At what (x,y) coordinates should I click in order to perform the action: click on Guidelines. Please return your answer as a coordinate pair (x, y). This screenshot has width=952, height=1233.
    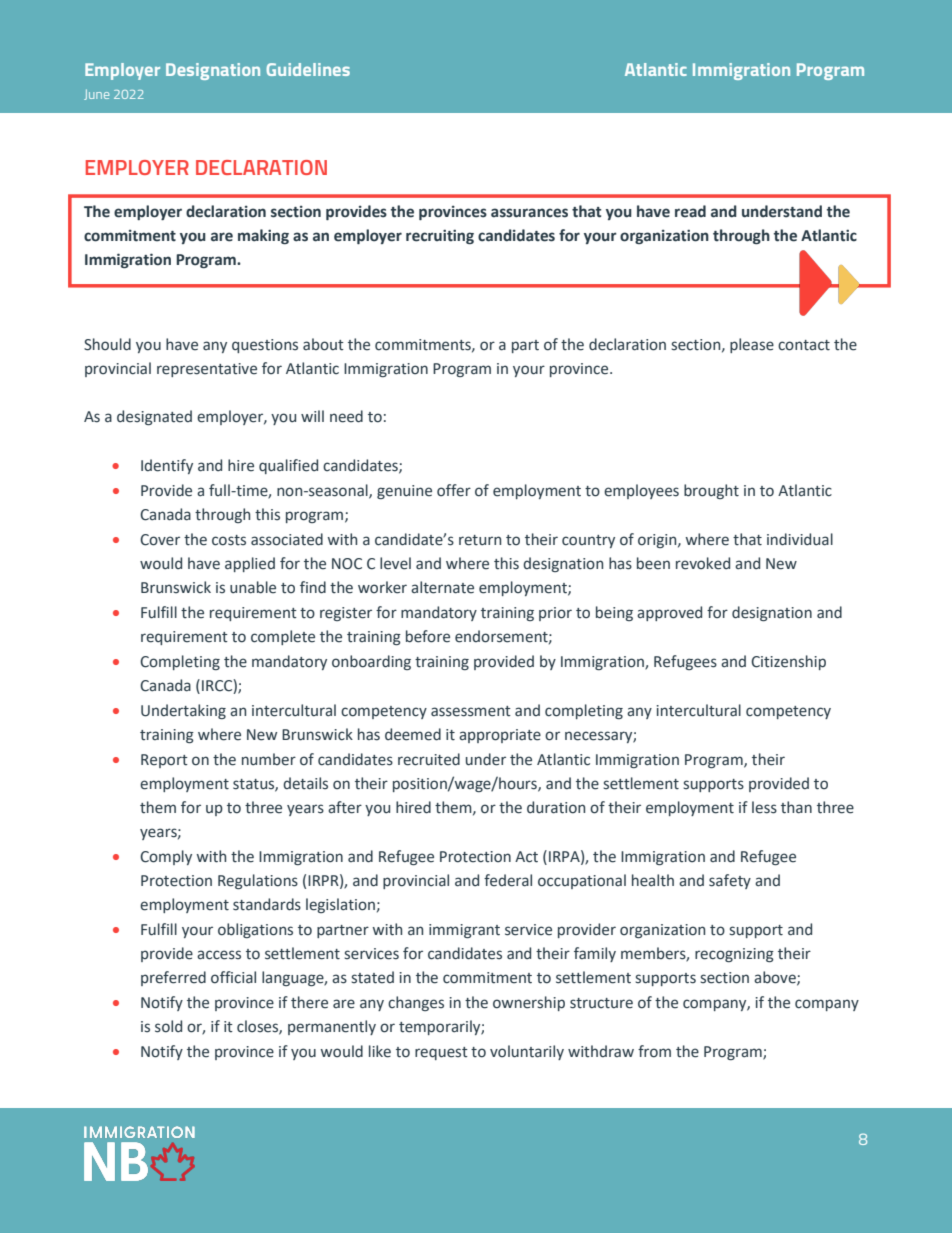
    Looking at the image, I should click on (308, 69).
